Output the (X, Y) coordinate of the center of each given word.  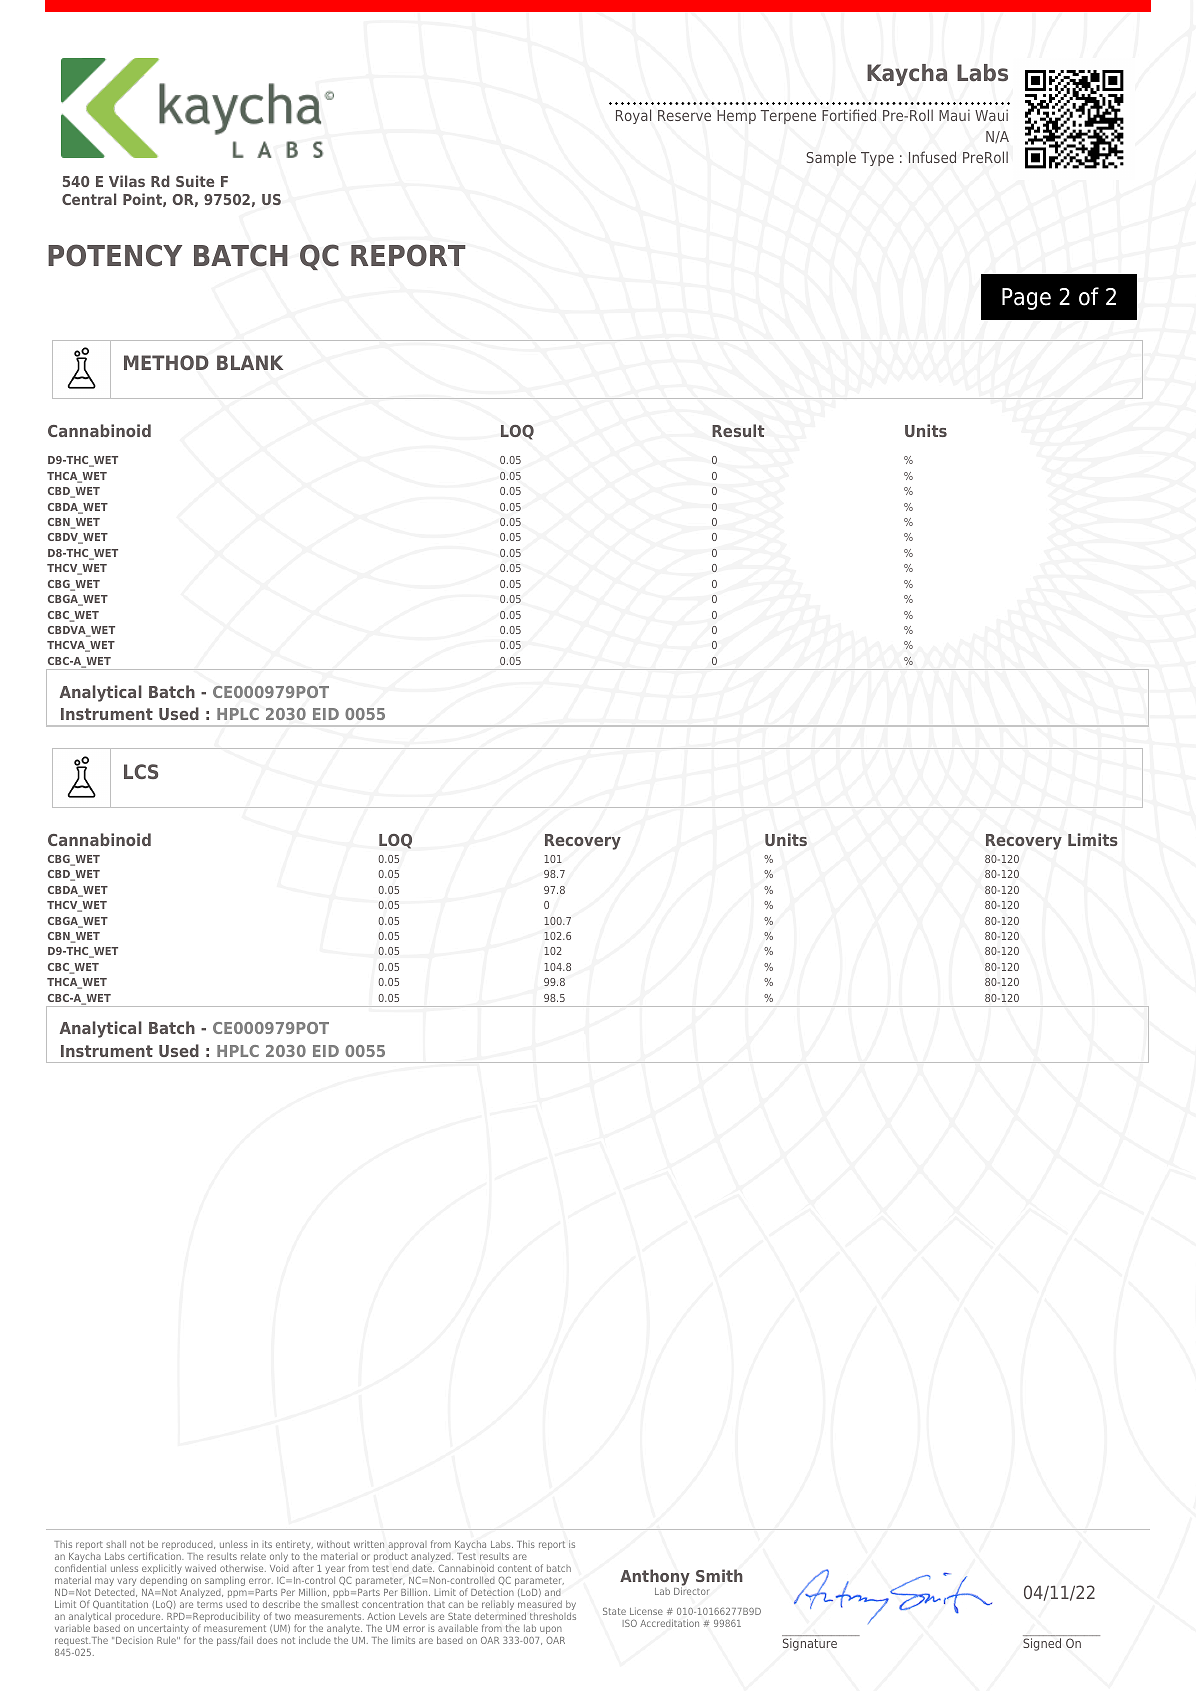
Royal (633, 116)
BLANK (250, 362)
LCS (141, 771)
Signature (810, 1644)
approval (407, 1547)
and (553, 1592)
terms (210, 1604)
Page (1026, 299)
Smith (719, 1575)
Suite (195, 181)
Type (877, 159)
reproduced (188, 1545)
